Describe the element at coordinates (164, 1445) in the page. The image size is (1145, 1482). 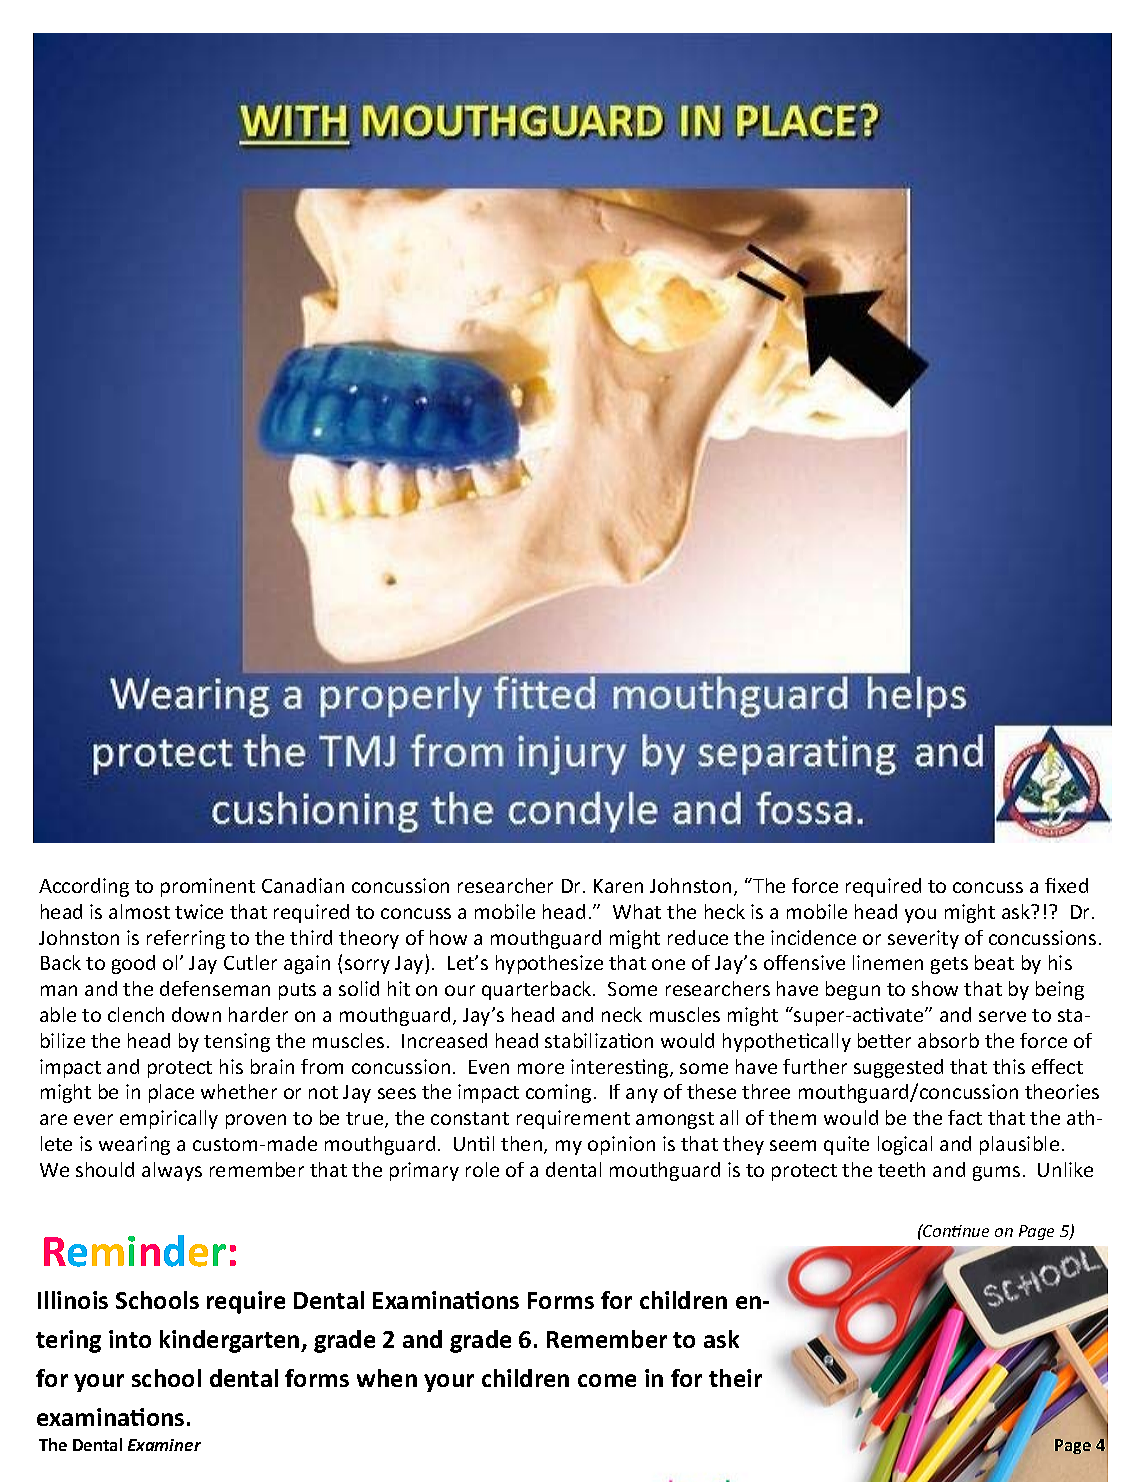
I see `Examiner` at that location.
